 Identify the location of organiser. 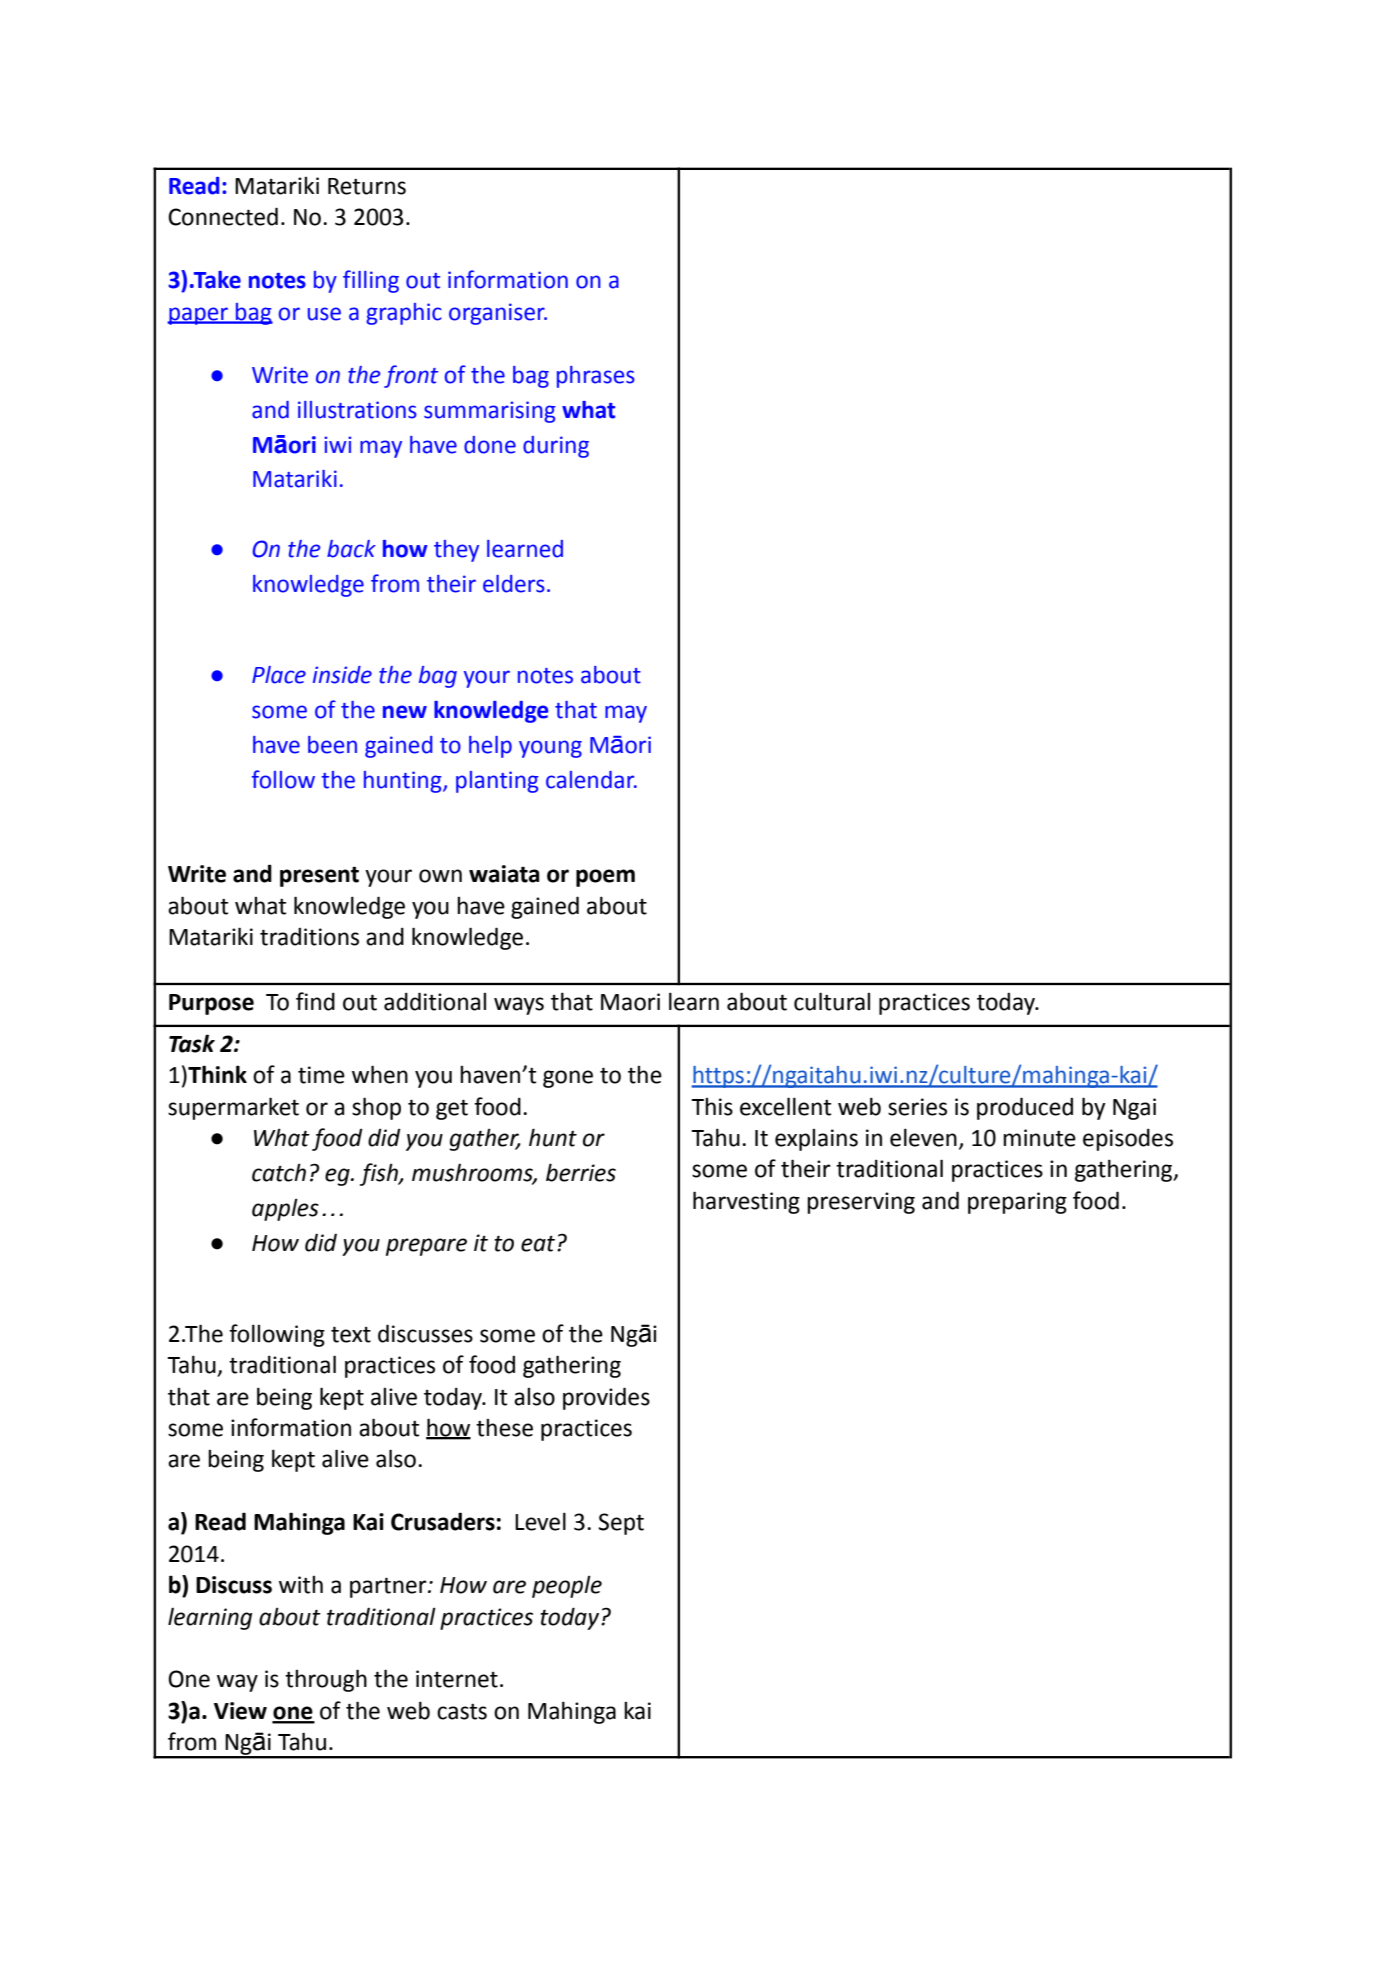
(498, 314).
